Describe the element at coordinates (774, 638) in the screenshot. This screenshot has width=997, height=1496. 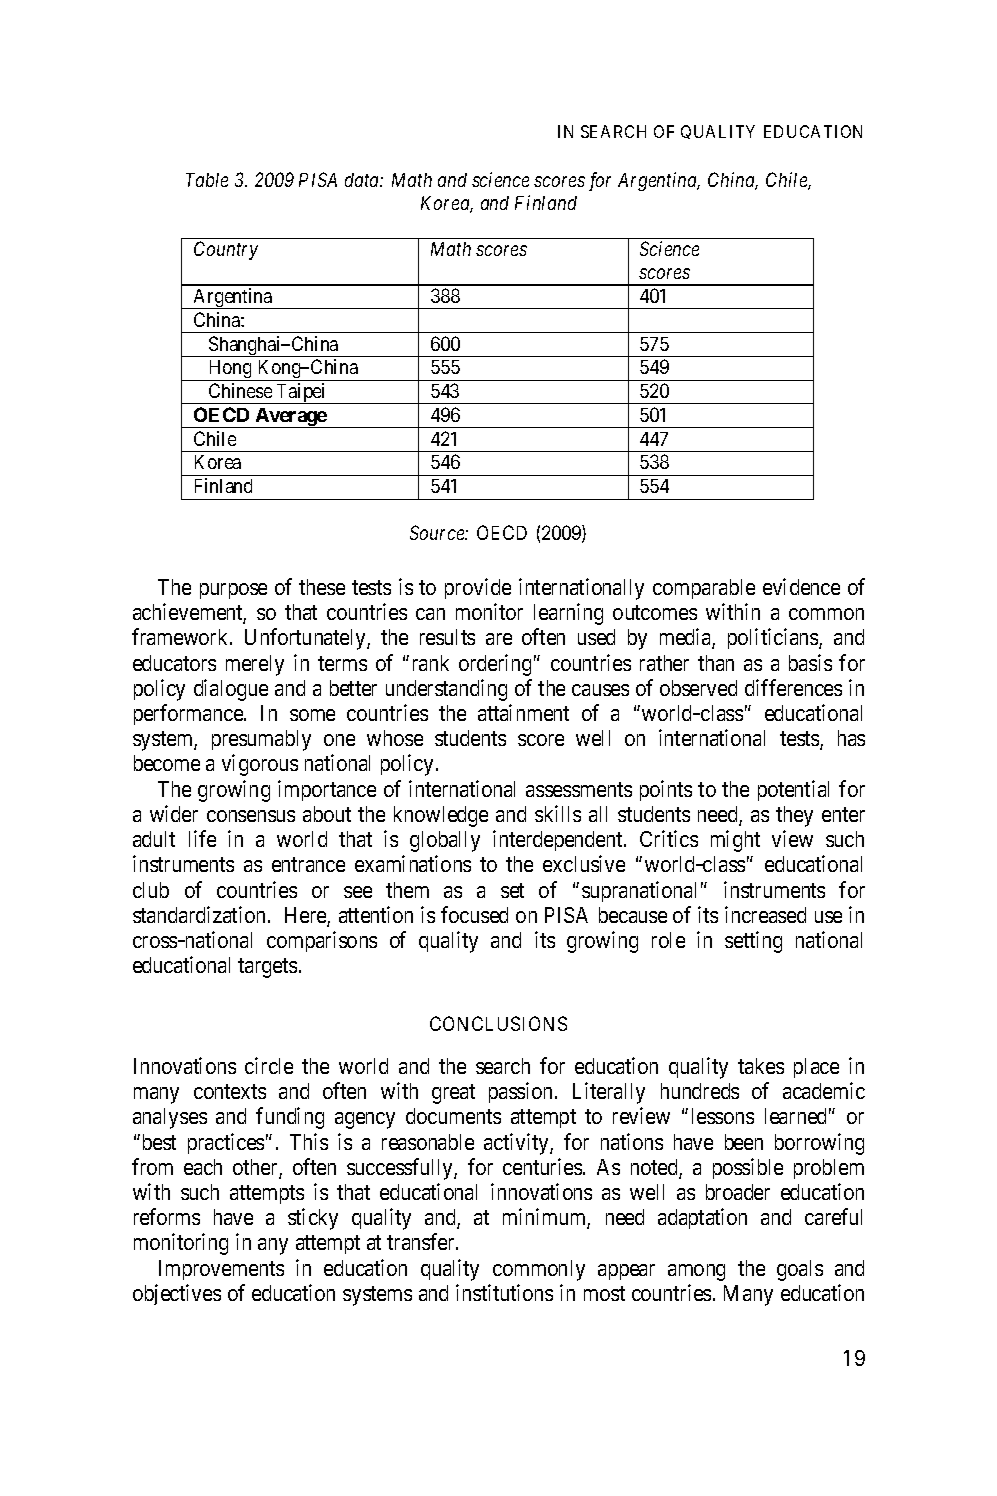
I see `politicians` at that location.
